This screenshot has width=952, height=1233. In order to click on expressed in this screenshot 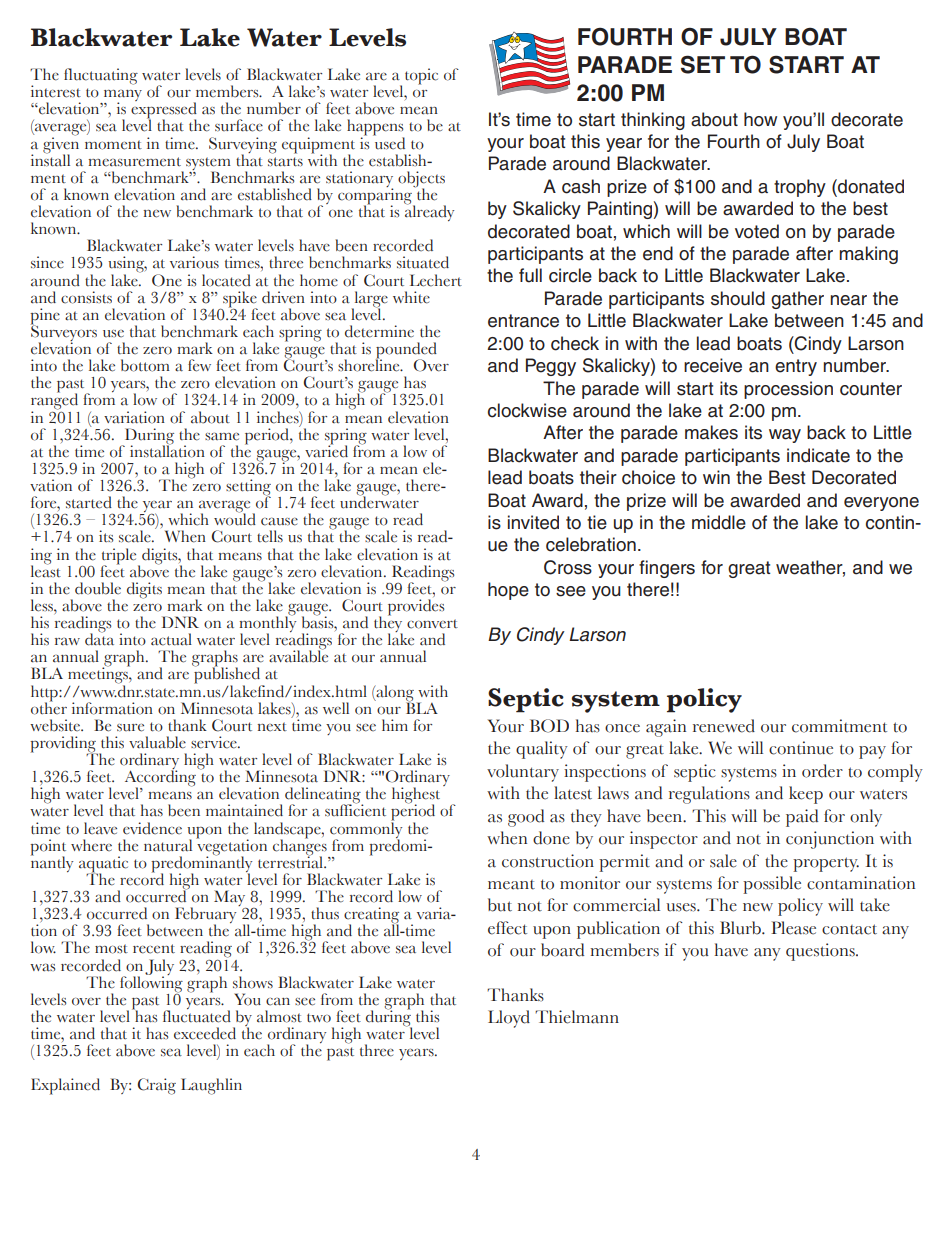, I will do `click(164, 110)`.
